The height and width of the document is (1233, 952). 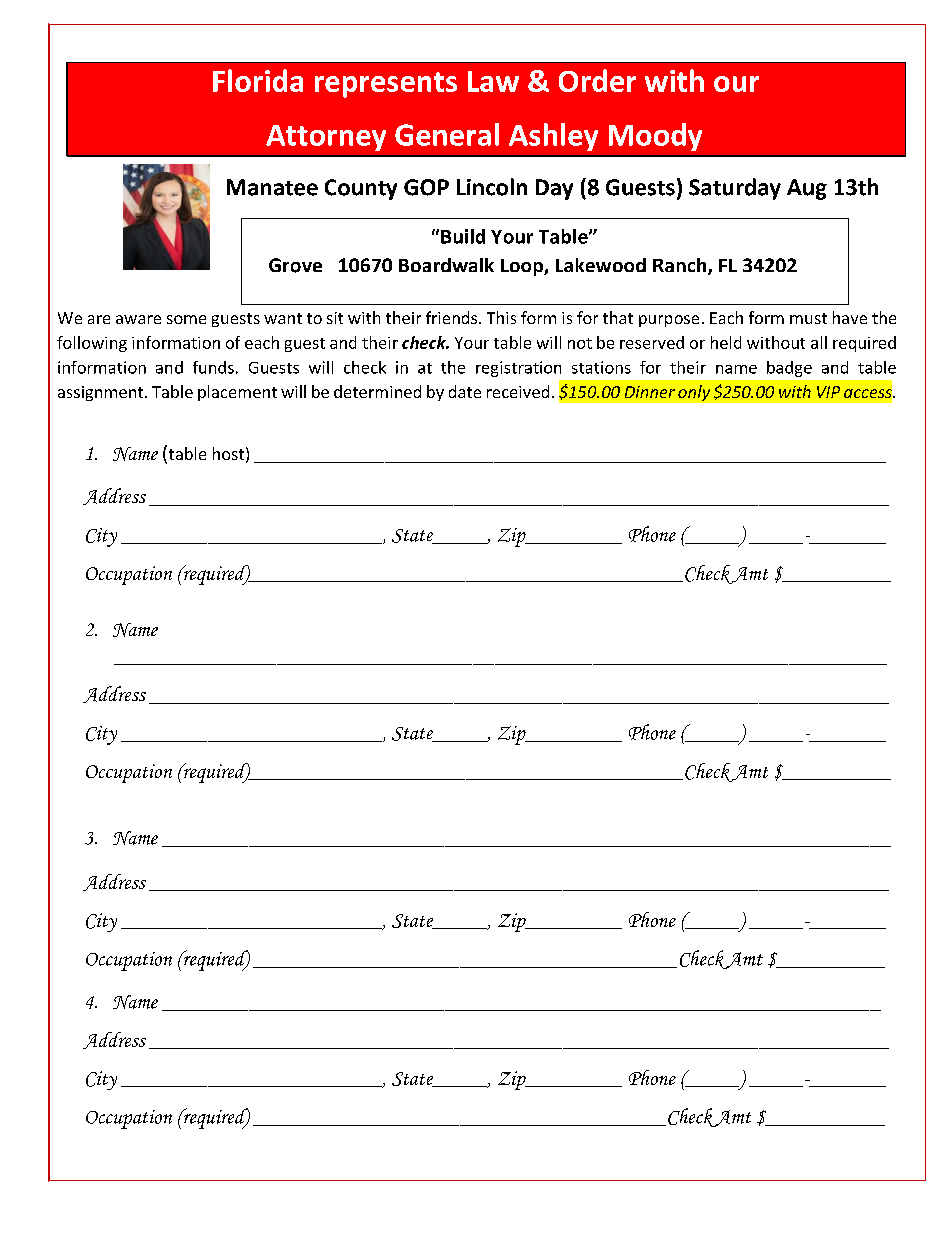 What do you see at coordinates (295, 265) in the document?
I see `Grove` at bounding box center [295, 265].
